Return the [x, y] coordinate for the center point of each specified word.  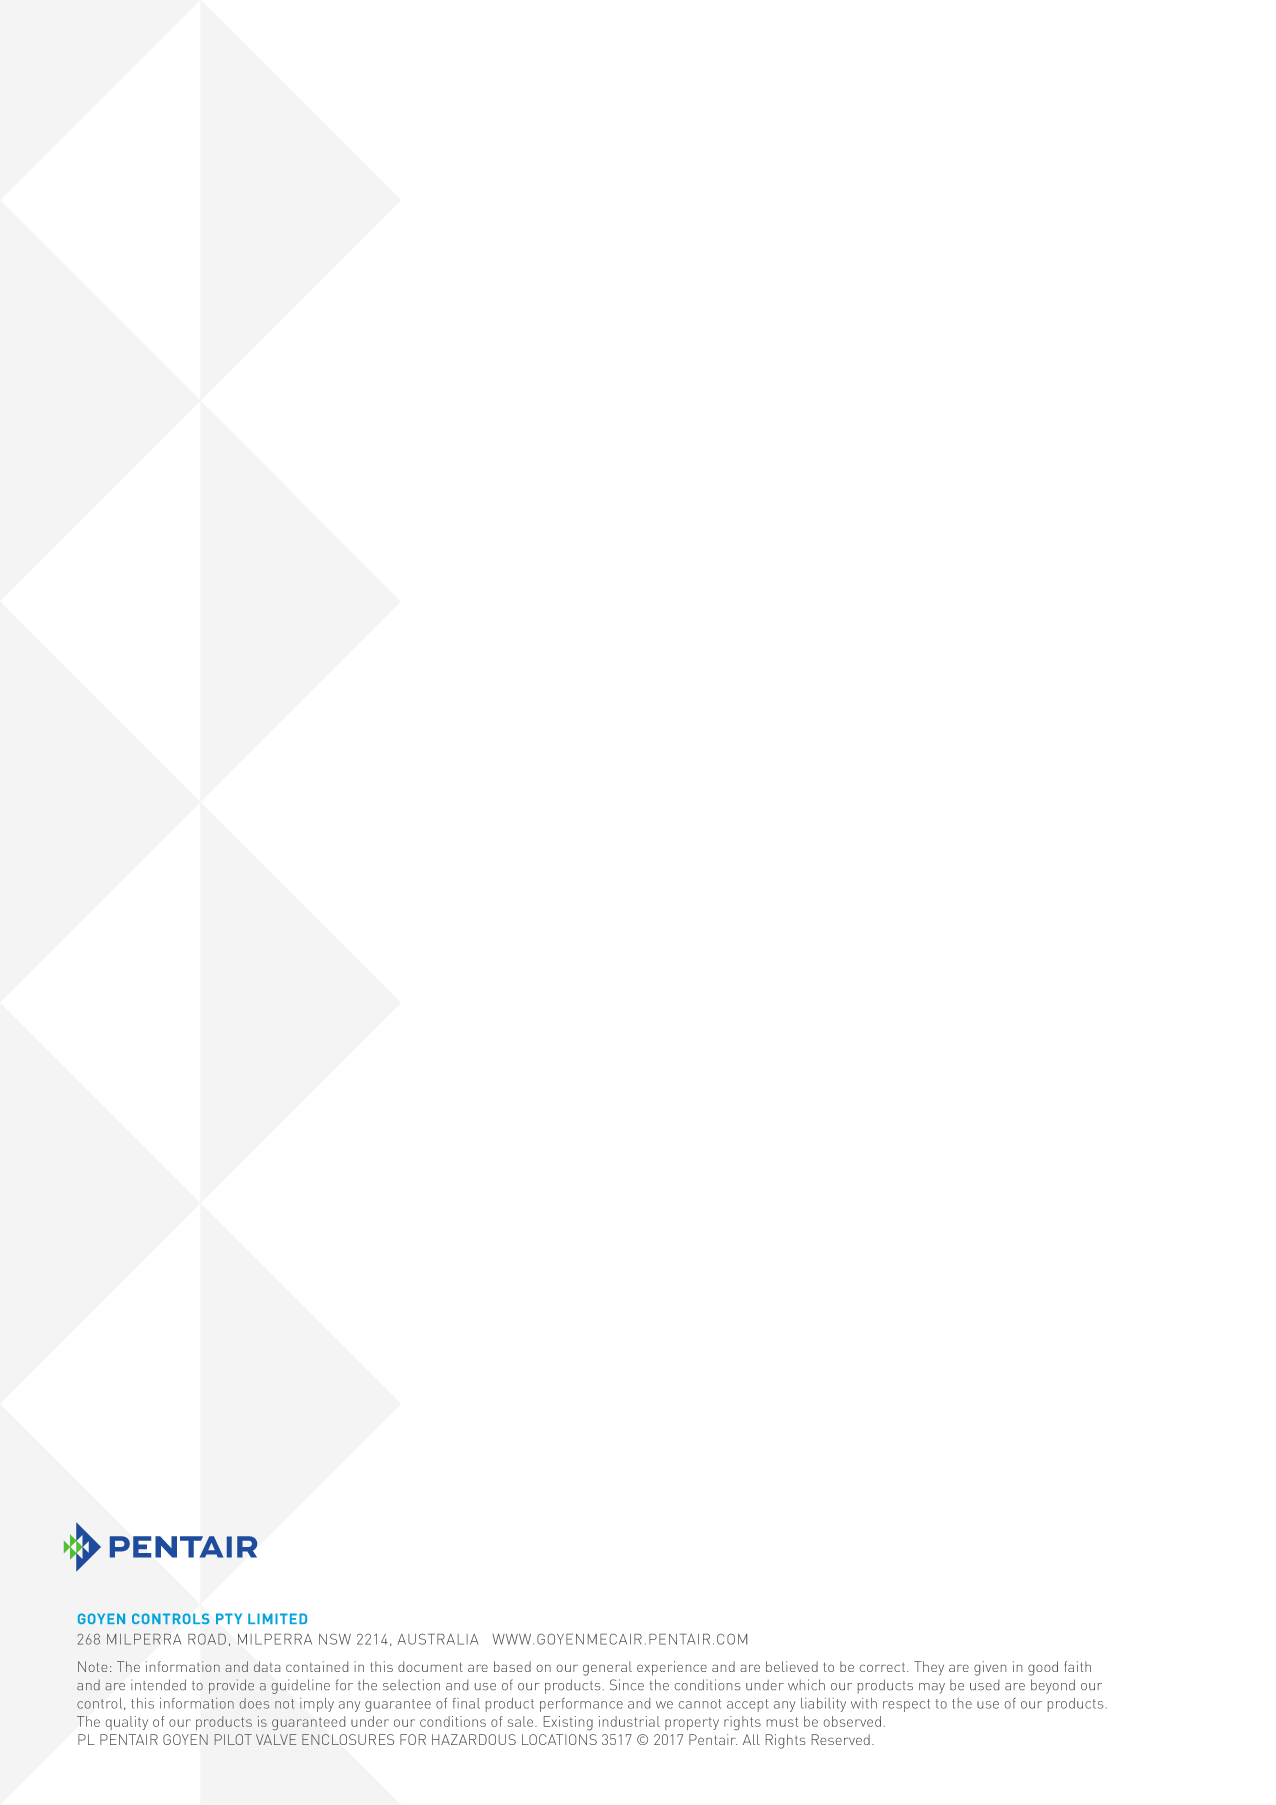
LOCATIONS [559, 1739]
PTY [229, 1618]
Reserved [841, 1739]
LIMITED [277, 1618]
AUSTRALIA [438, 1639]
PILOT [233, 1739]
